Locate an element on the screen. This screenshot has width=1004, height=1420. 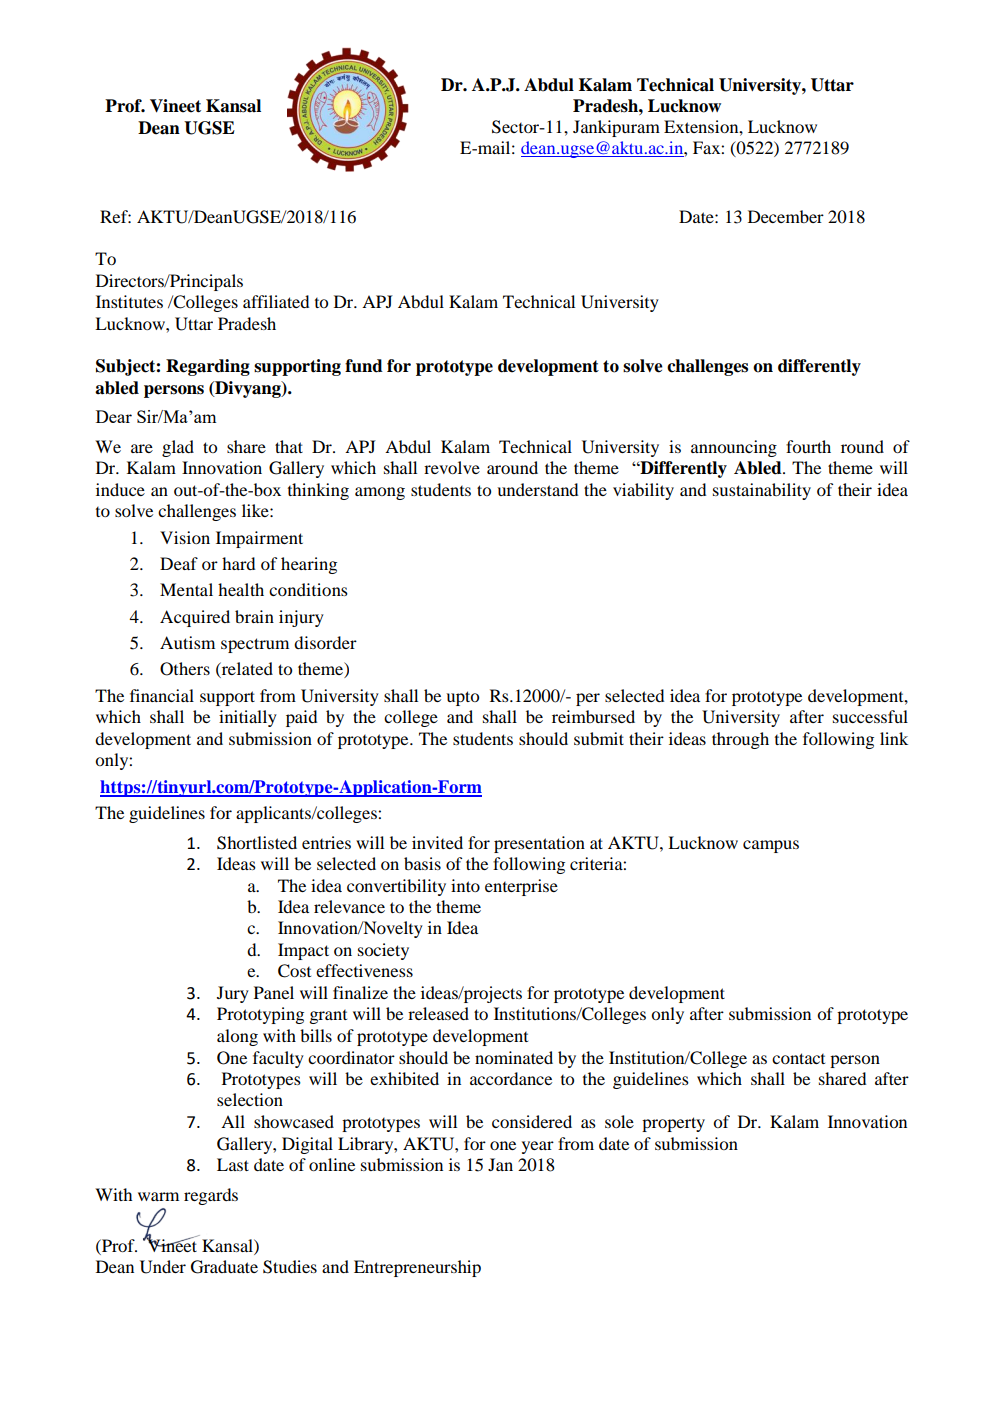
sustainability is located at coordinates (762, 491).
